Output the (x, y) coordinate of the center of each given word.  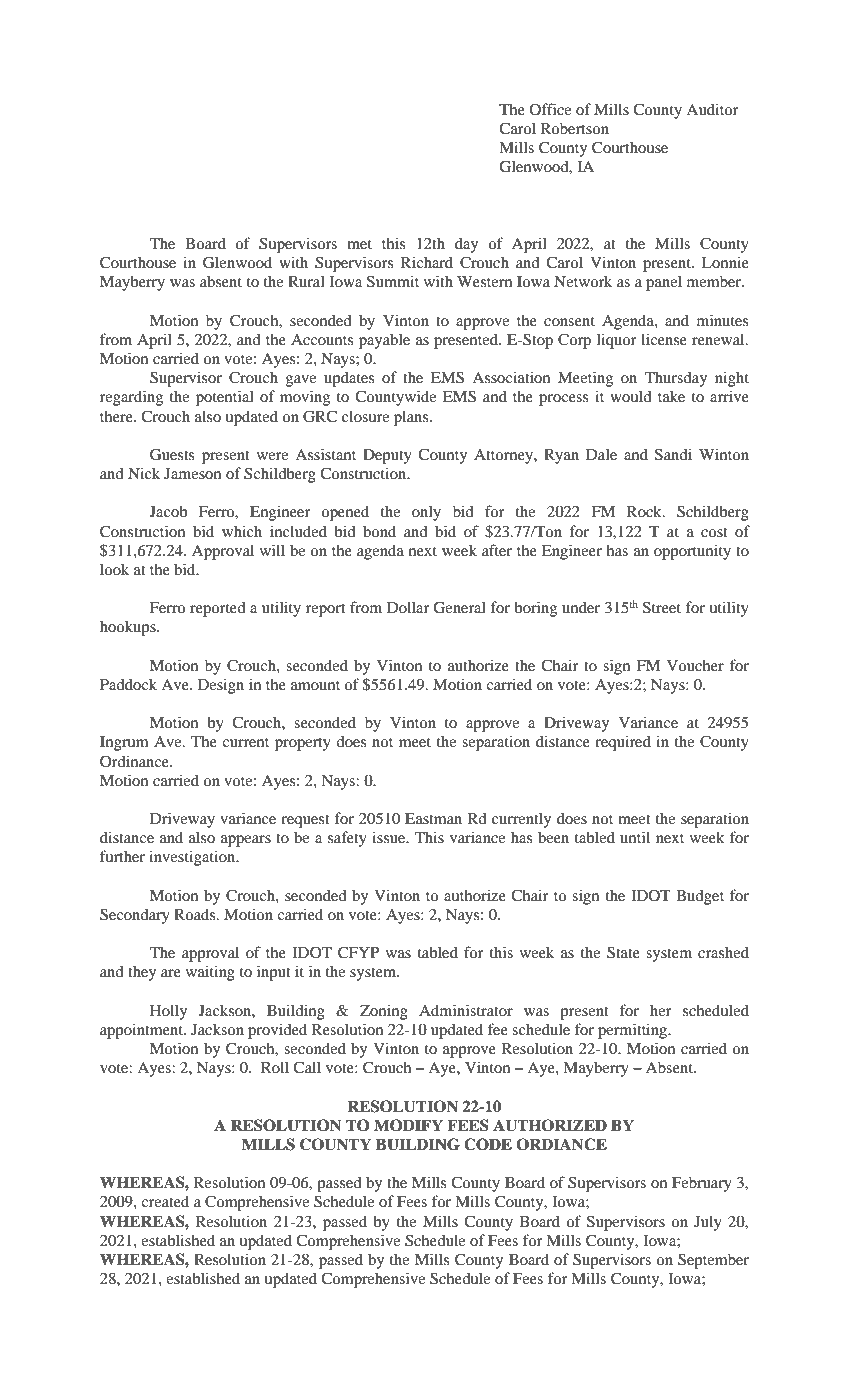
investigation (193, 858)
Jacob (169, 511)
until (635, 837)
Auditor (712, 109)
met (359, 244)
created (165, 1201)
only (426, 513)
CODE (488, 1144)
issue (390, 837)
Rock (645, 511)
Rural (306, 281)
